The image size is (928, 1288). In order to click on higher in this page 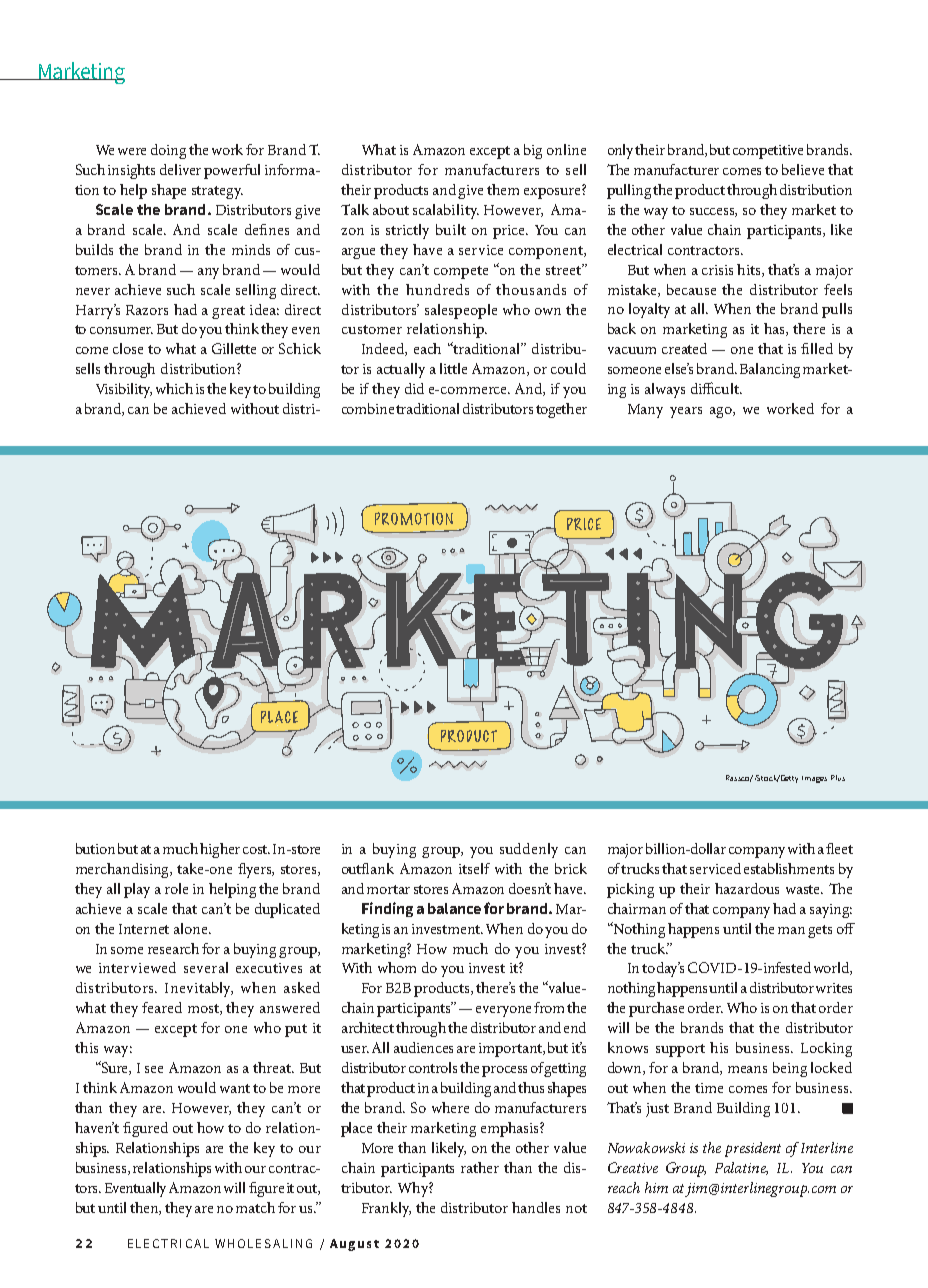, I will do `click(220, 850)`.
